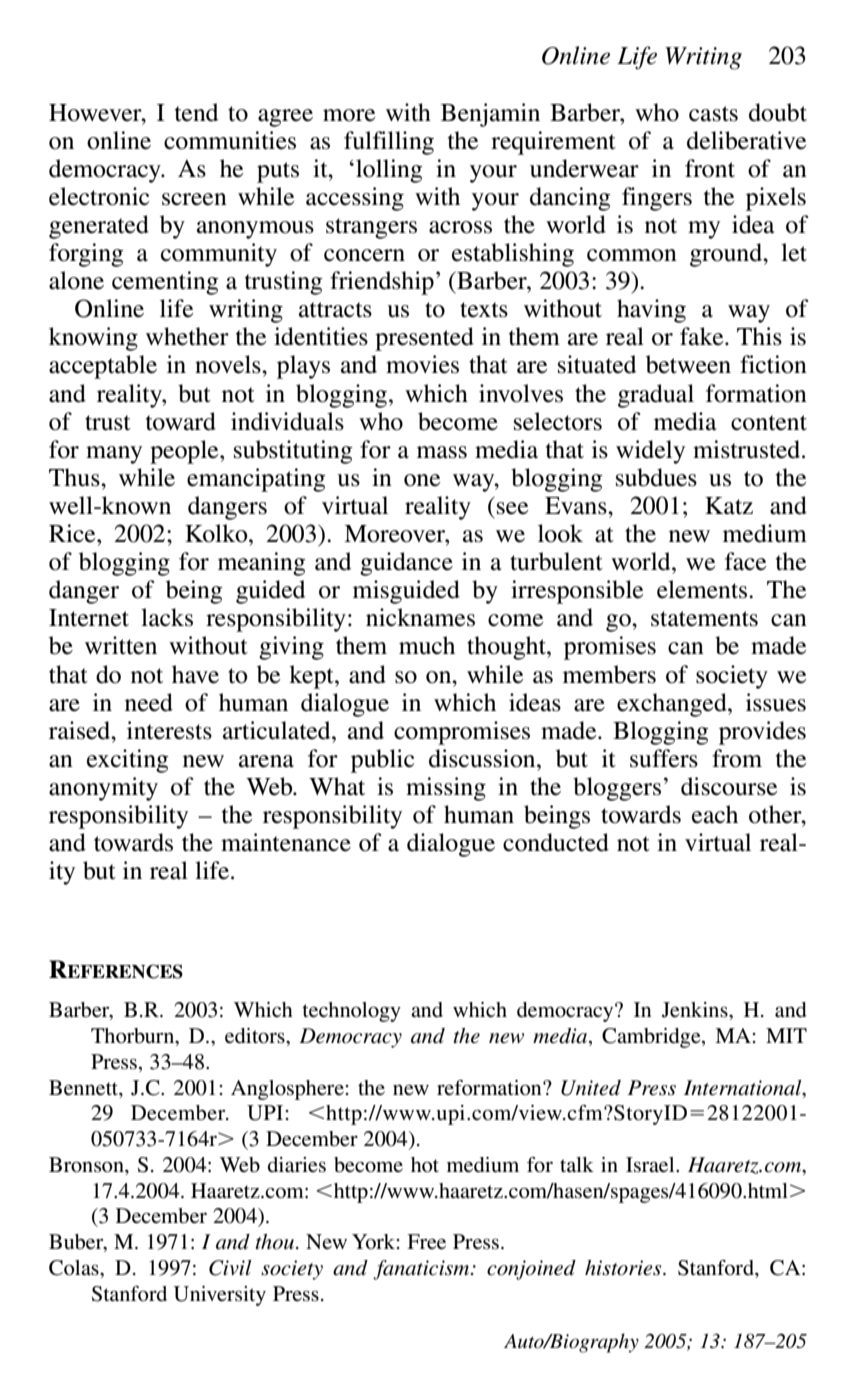  What do you see at coordinates (673, 705) in the image?
I see `exchanged` at bounding box center [673, 705].
